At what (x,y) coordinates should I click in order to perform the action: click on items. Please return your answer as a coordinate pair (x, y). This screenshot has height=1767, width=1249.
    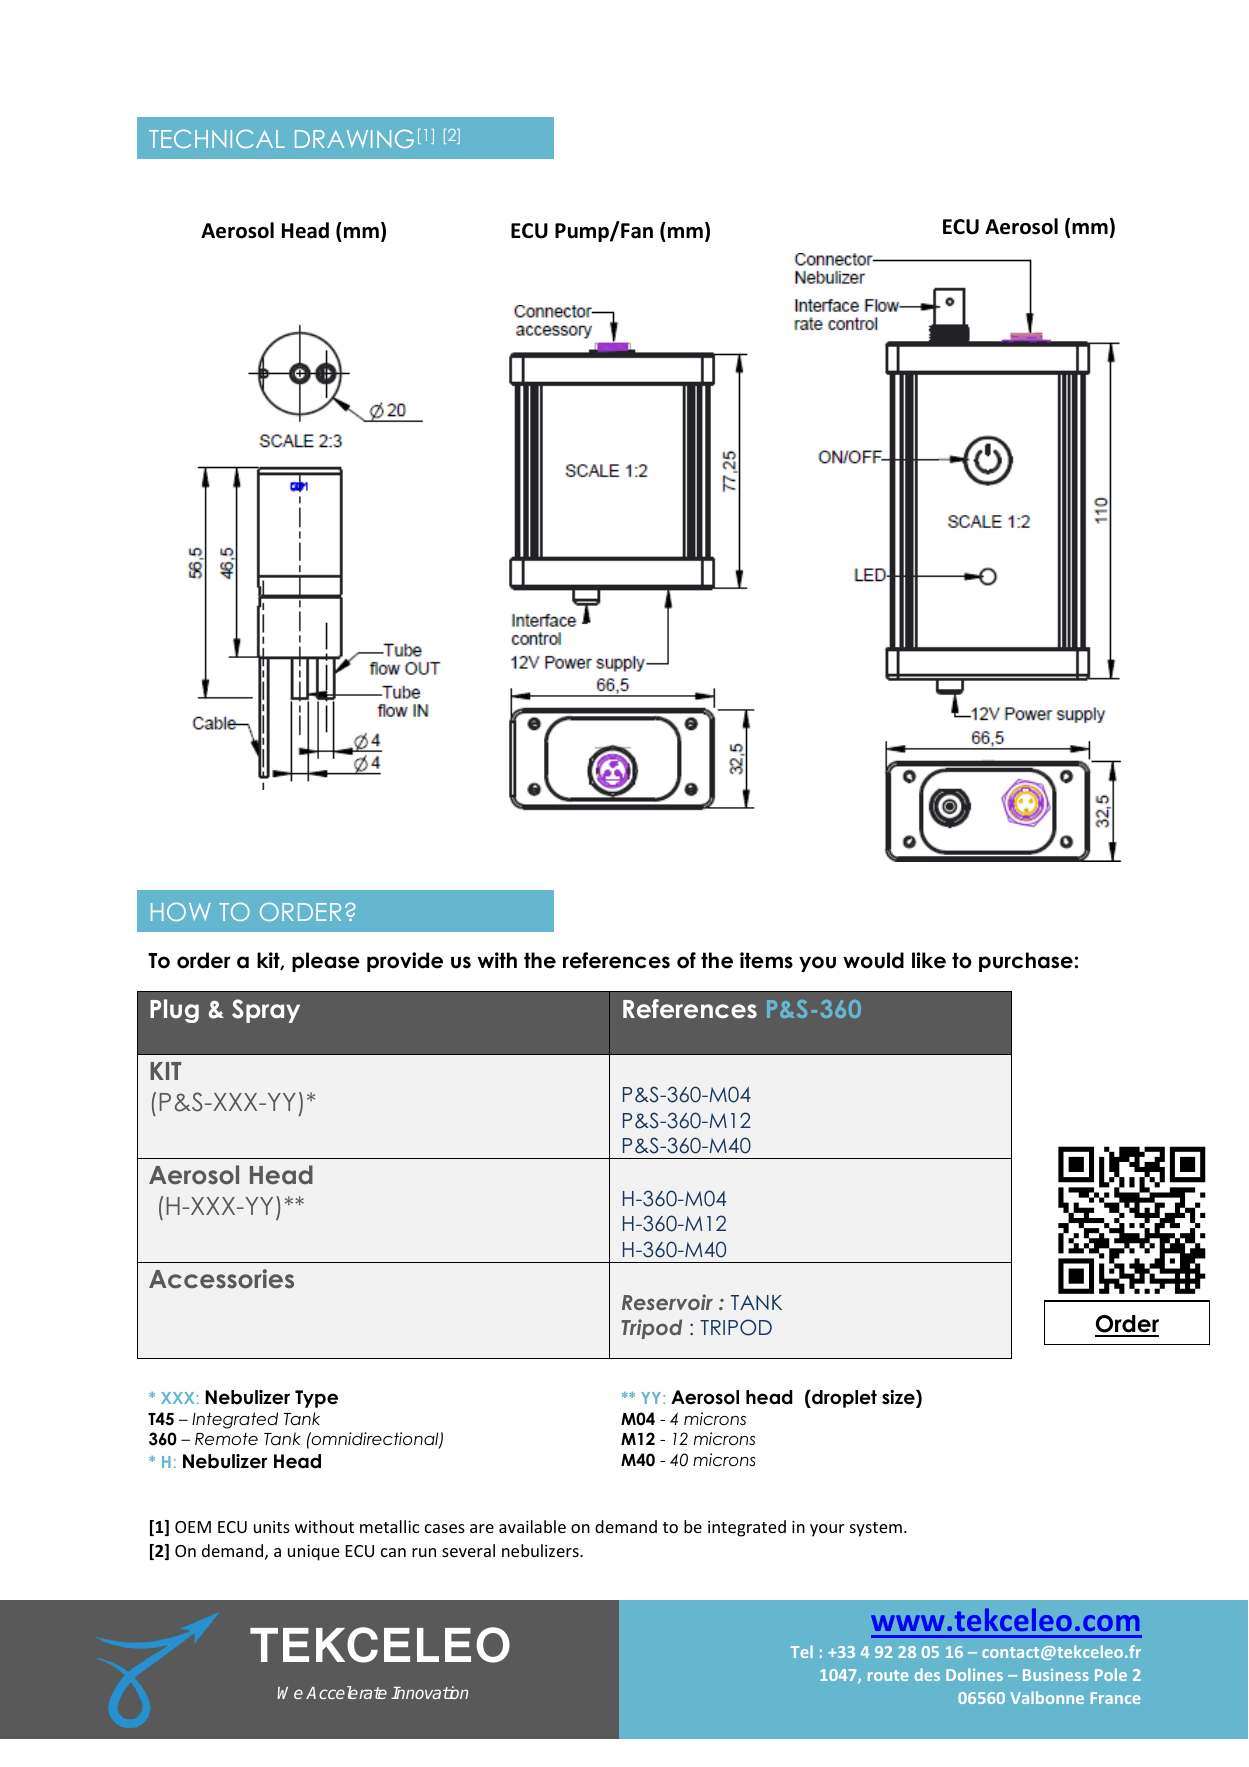
    Looking at the image, I should click on (766, 960).
